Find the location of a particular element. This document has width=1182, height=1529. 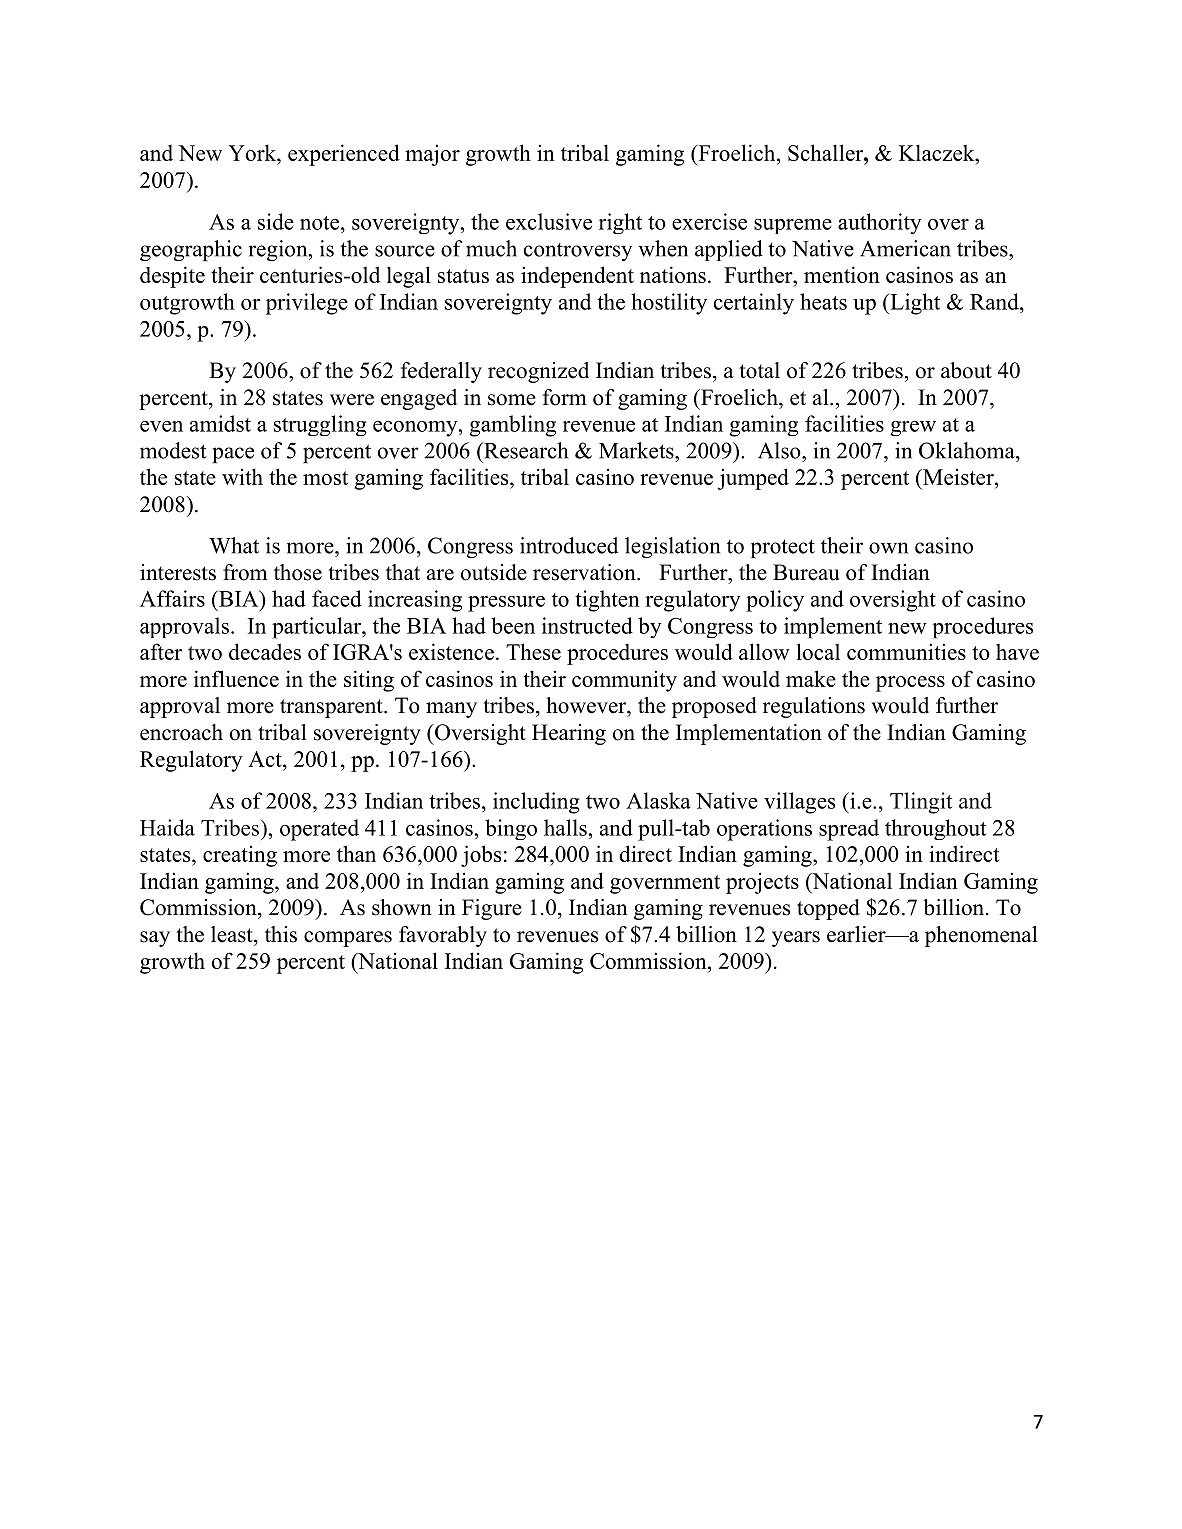

authority is located at coordinates (880, 223).
